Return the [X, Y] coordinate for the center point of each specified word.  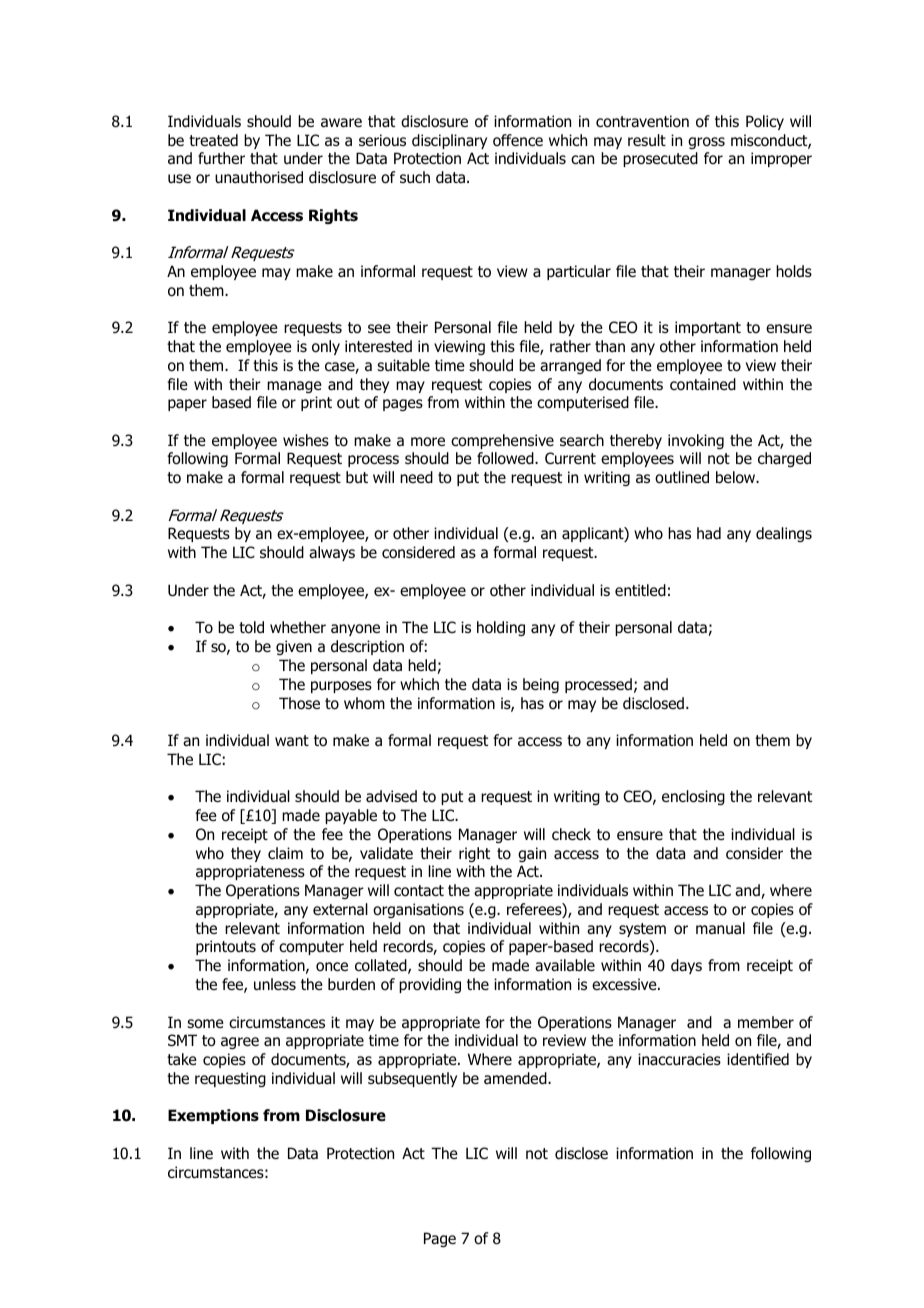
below [737, 477]
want [292, 741]
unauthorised [259, 177]
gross [706, 143]
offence [518, 140]
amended [516, 1078]
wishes [306, 440]
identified [758, 1059]
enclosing [693, 797]
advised [391, 796]
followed [506, 458]
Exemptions [213, 1116]
